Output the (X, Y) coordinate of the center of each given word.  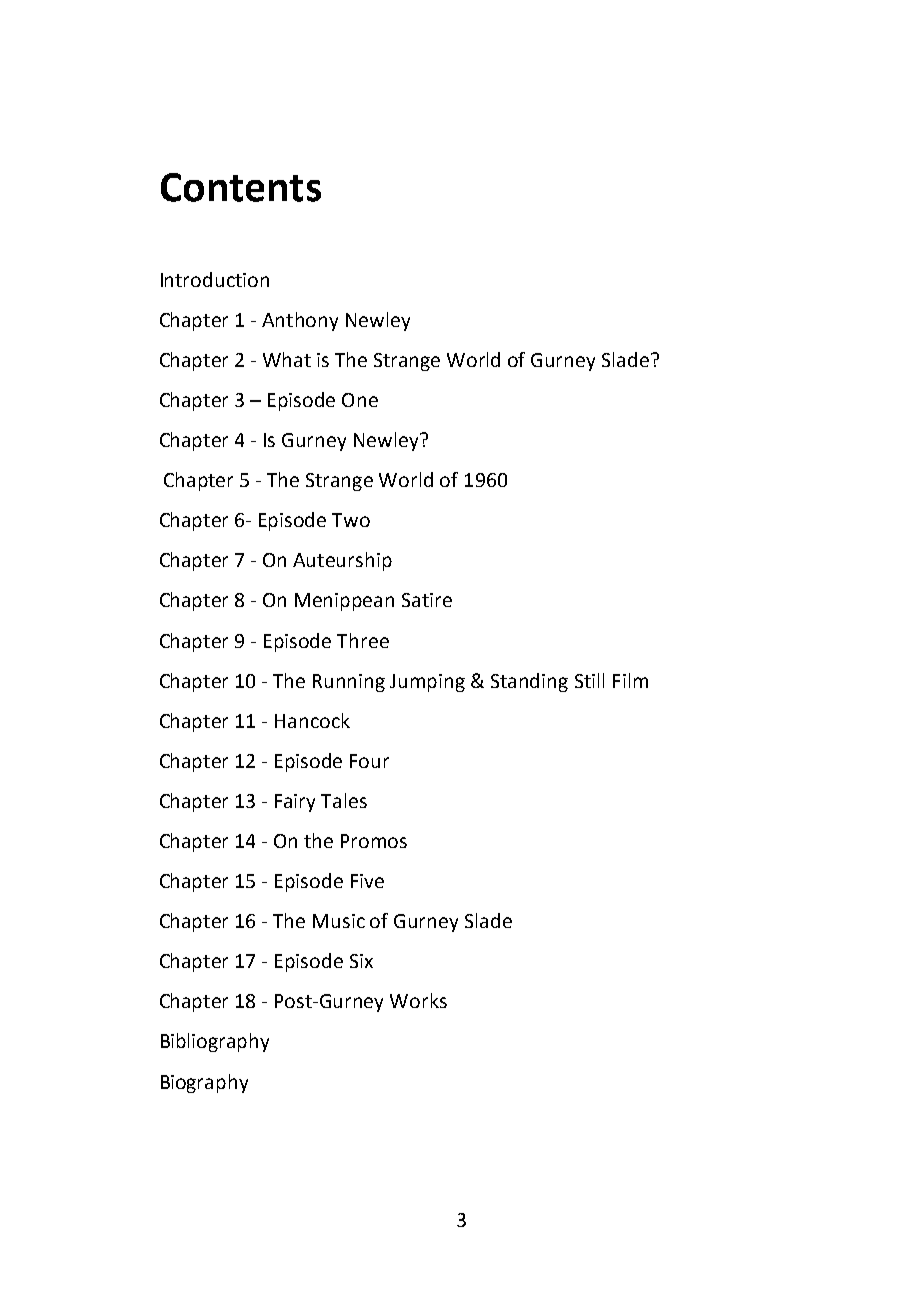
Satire (427, 600)
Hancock (312, 720)
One (360, 400)
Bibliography (215, 1042)
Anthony (300, 321)
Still (589, 680)
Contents (241, 187)
